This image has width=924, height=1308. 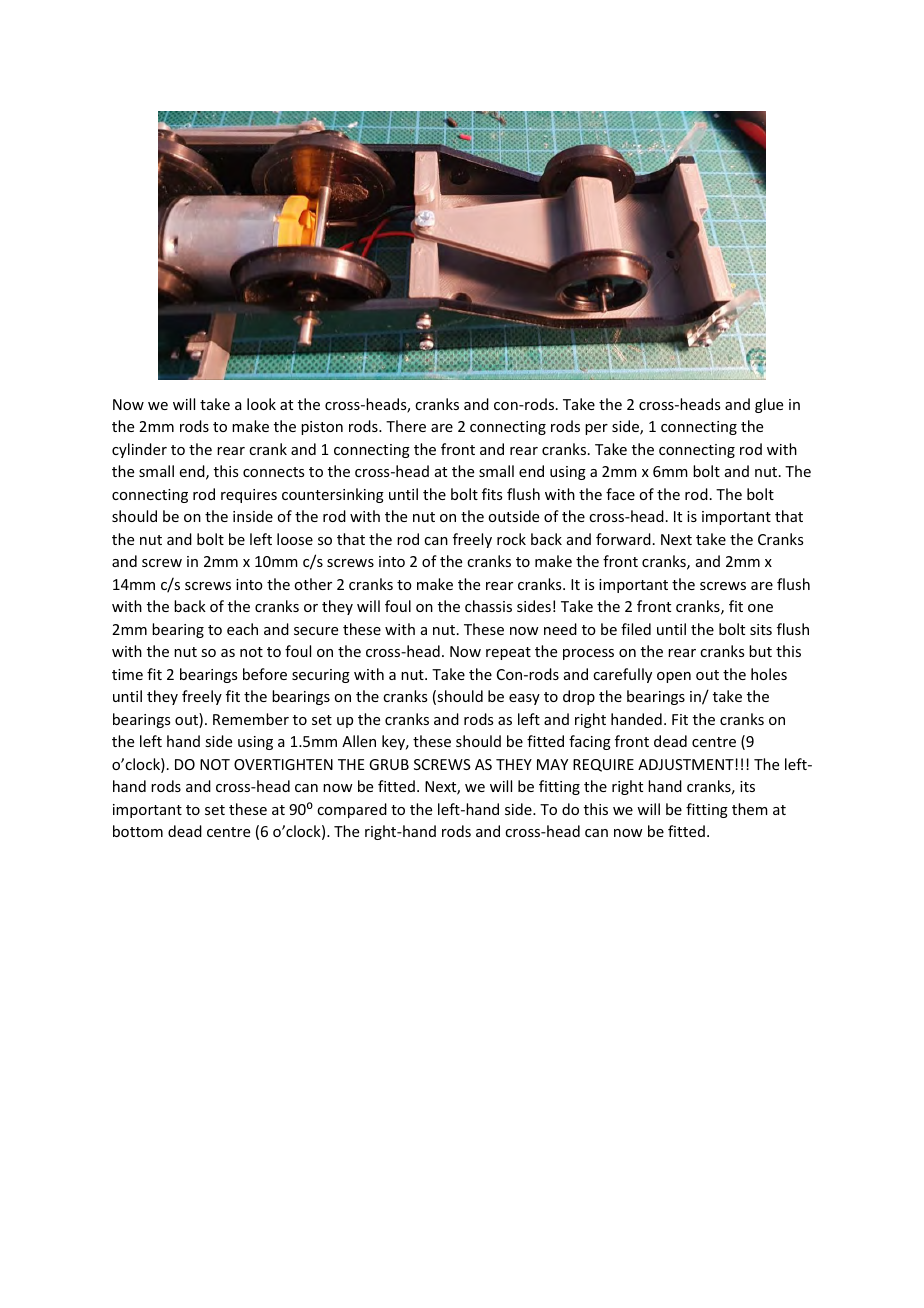 What do you see at coordinates (488, 606) in the image?
I see `chassis` at bounding box center [488, 606].
